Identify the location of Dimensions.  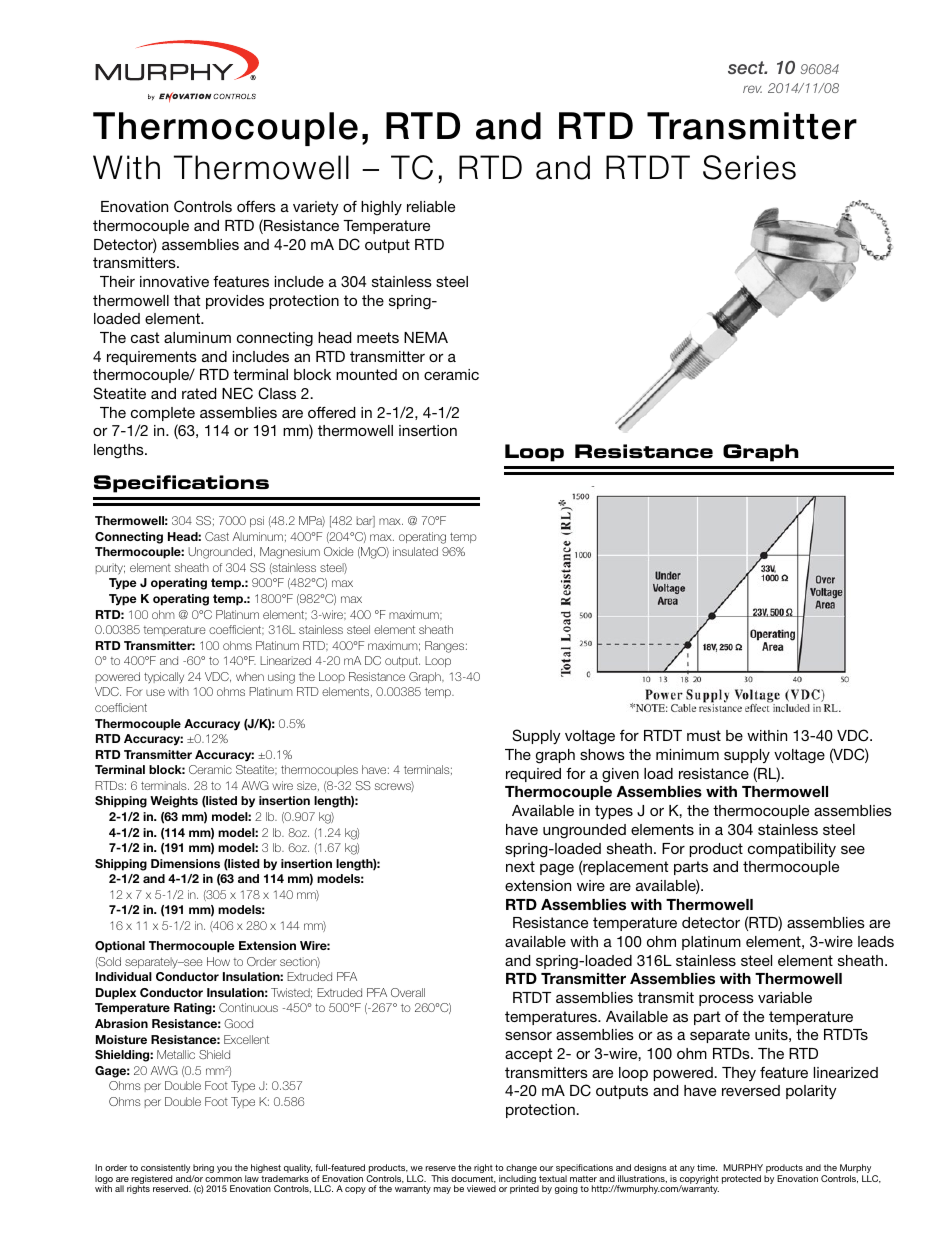
(185, 863).
